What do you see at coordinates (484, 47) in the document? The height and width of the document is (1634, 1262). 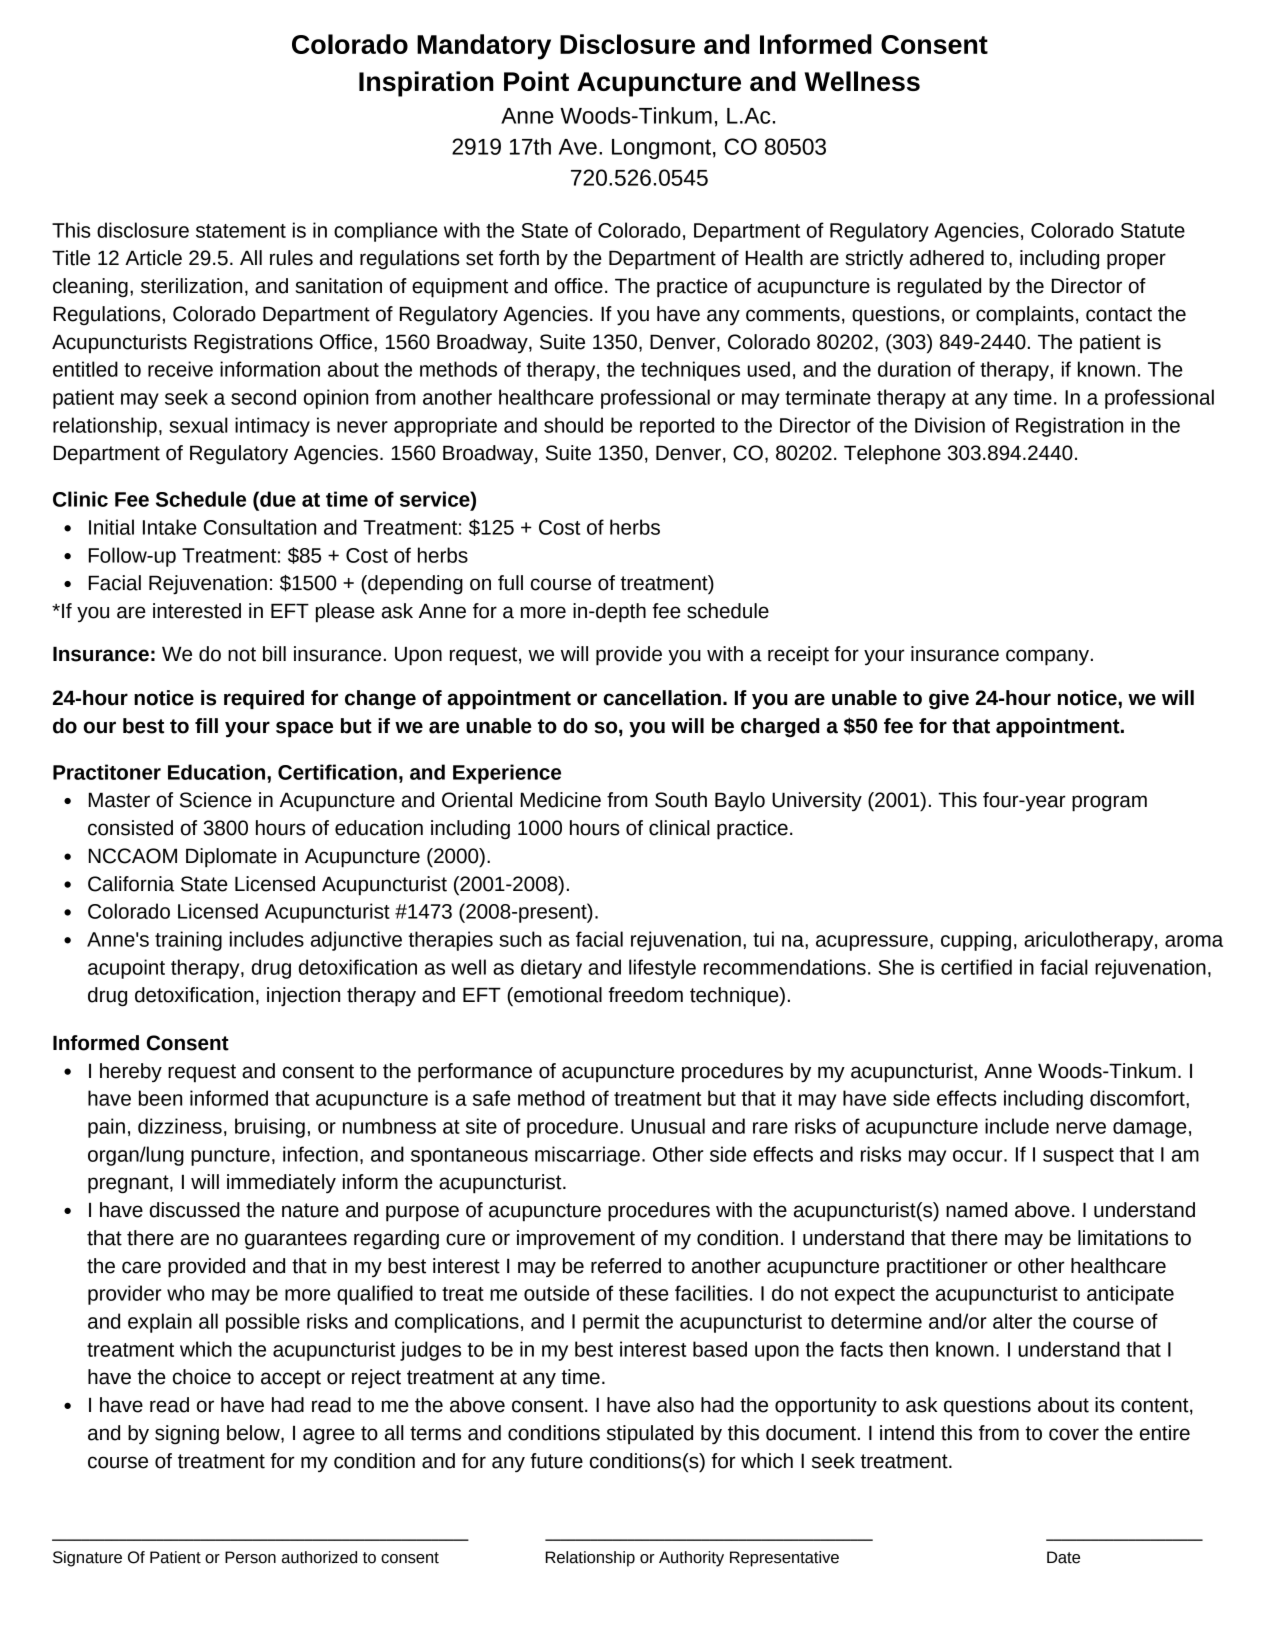 I see `Mandatory` at bounding box center [484, 47].
